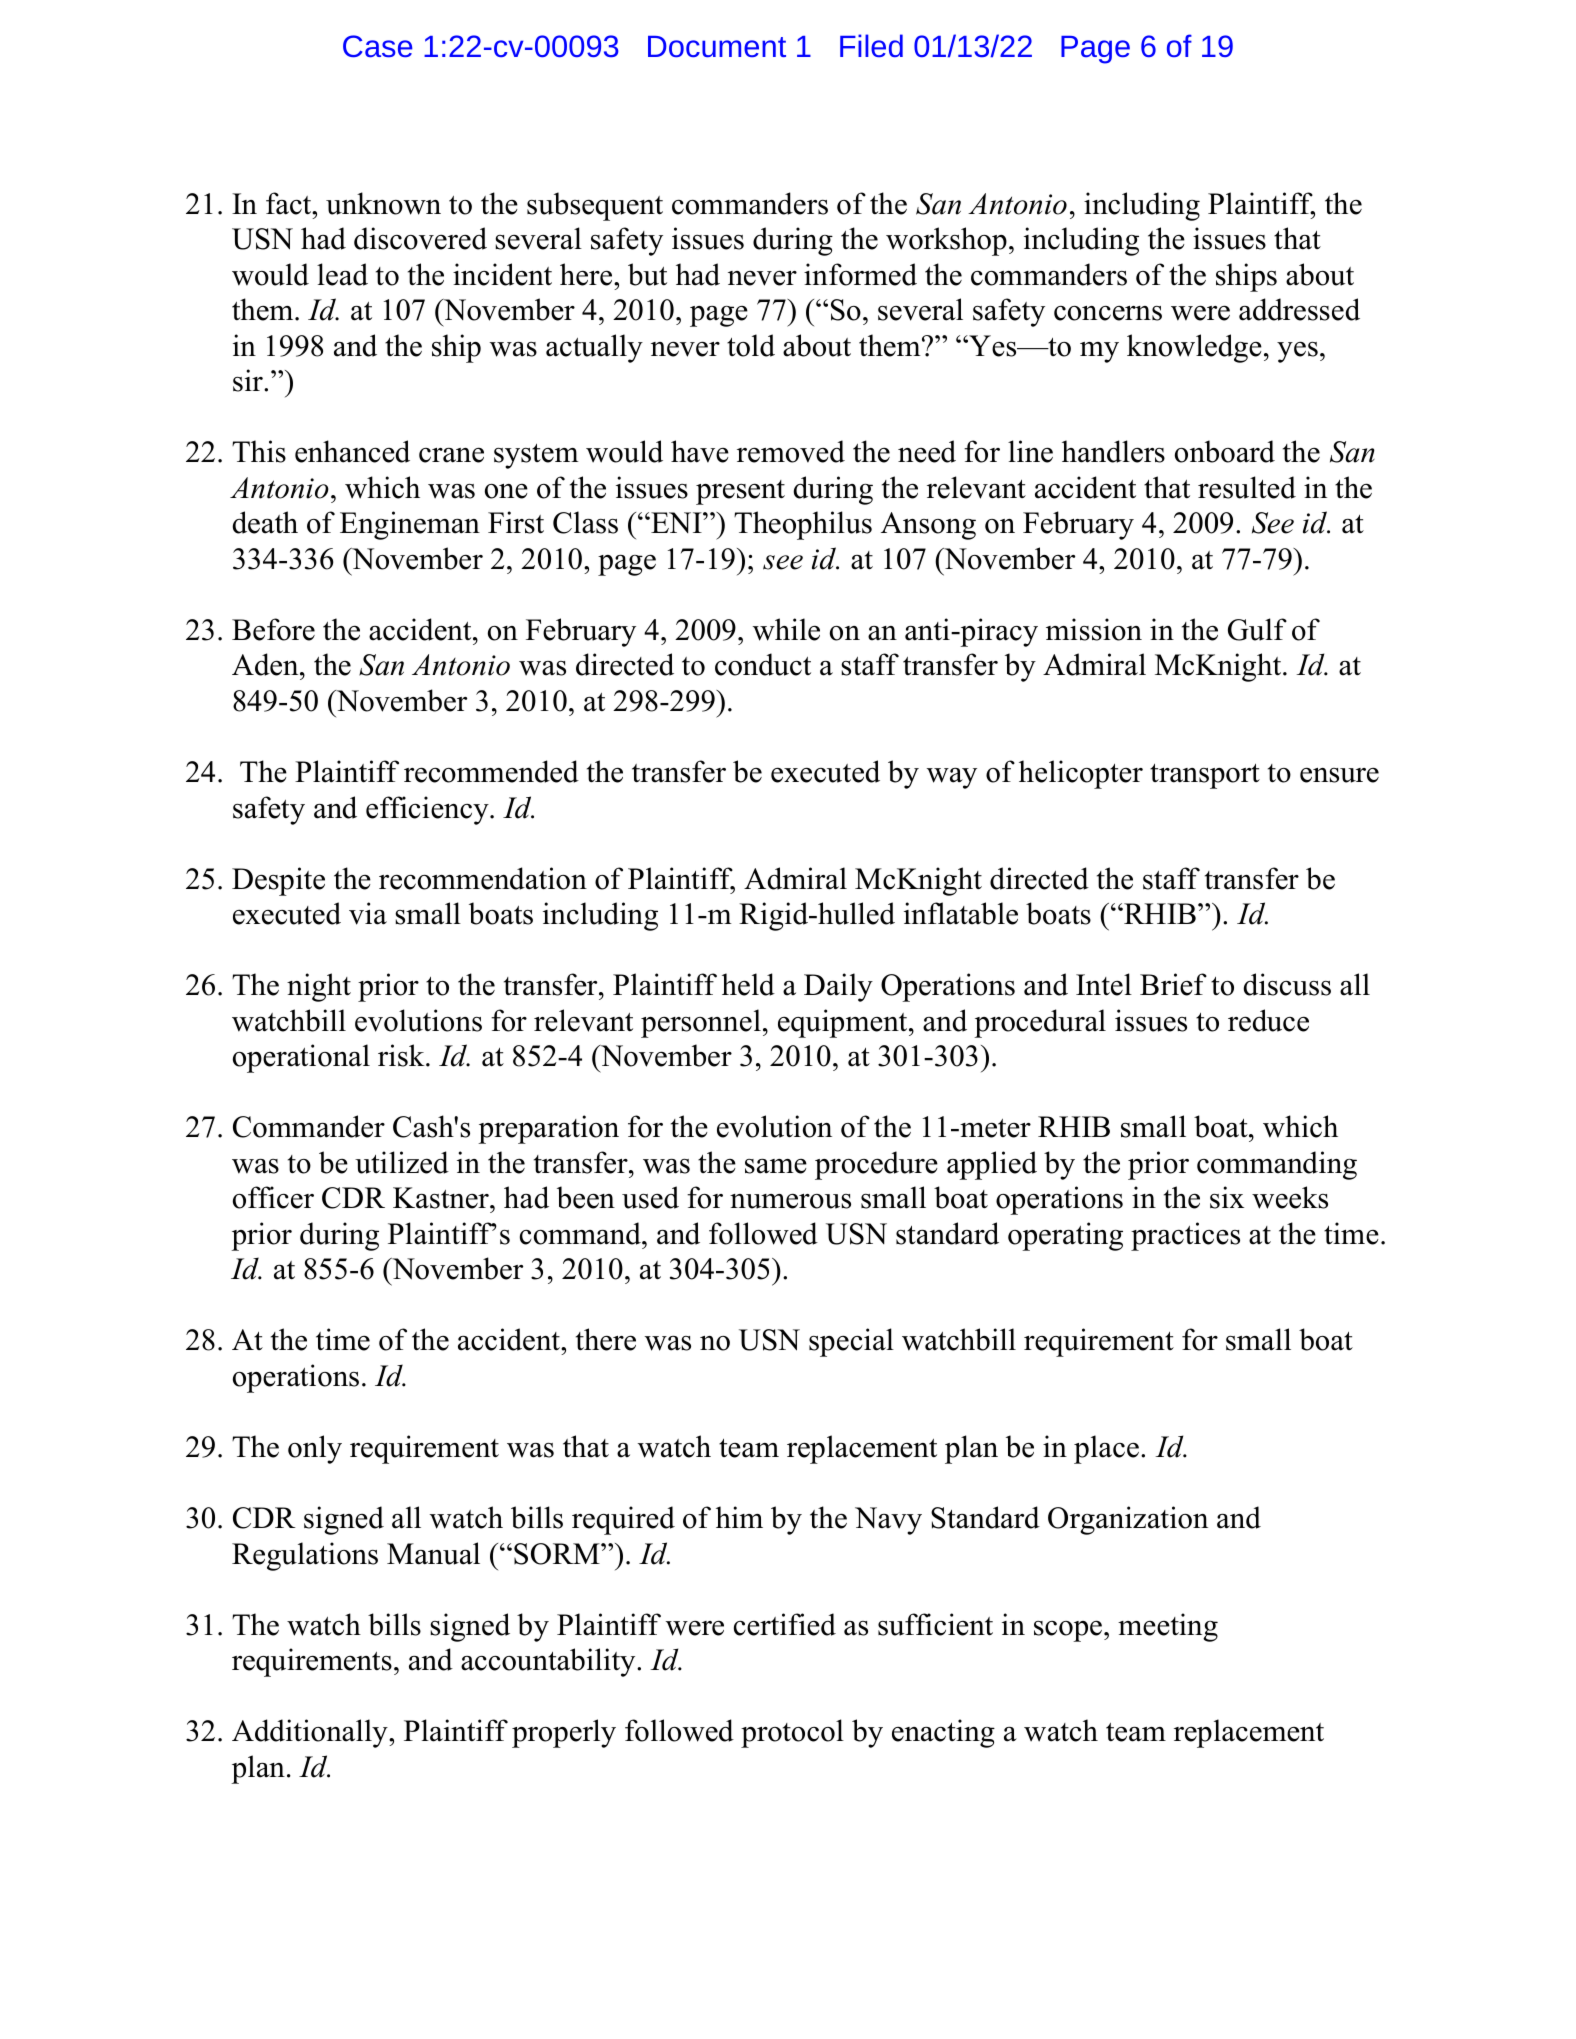  What do you see at coordinates (1299, 309) in the image?
I see `addressed` at bounding box center [1299, 309].
